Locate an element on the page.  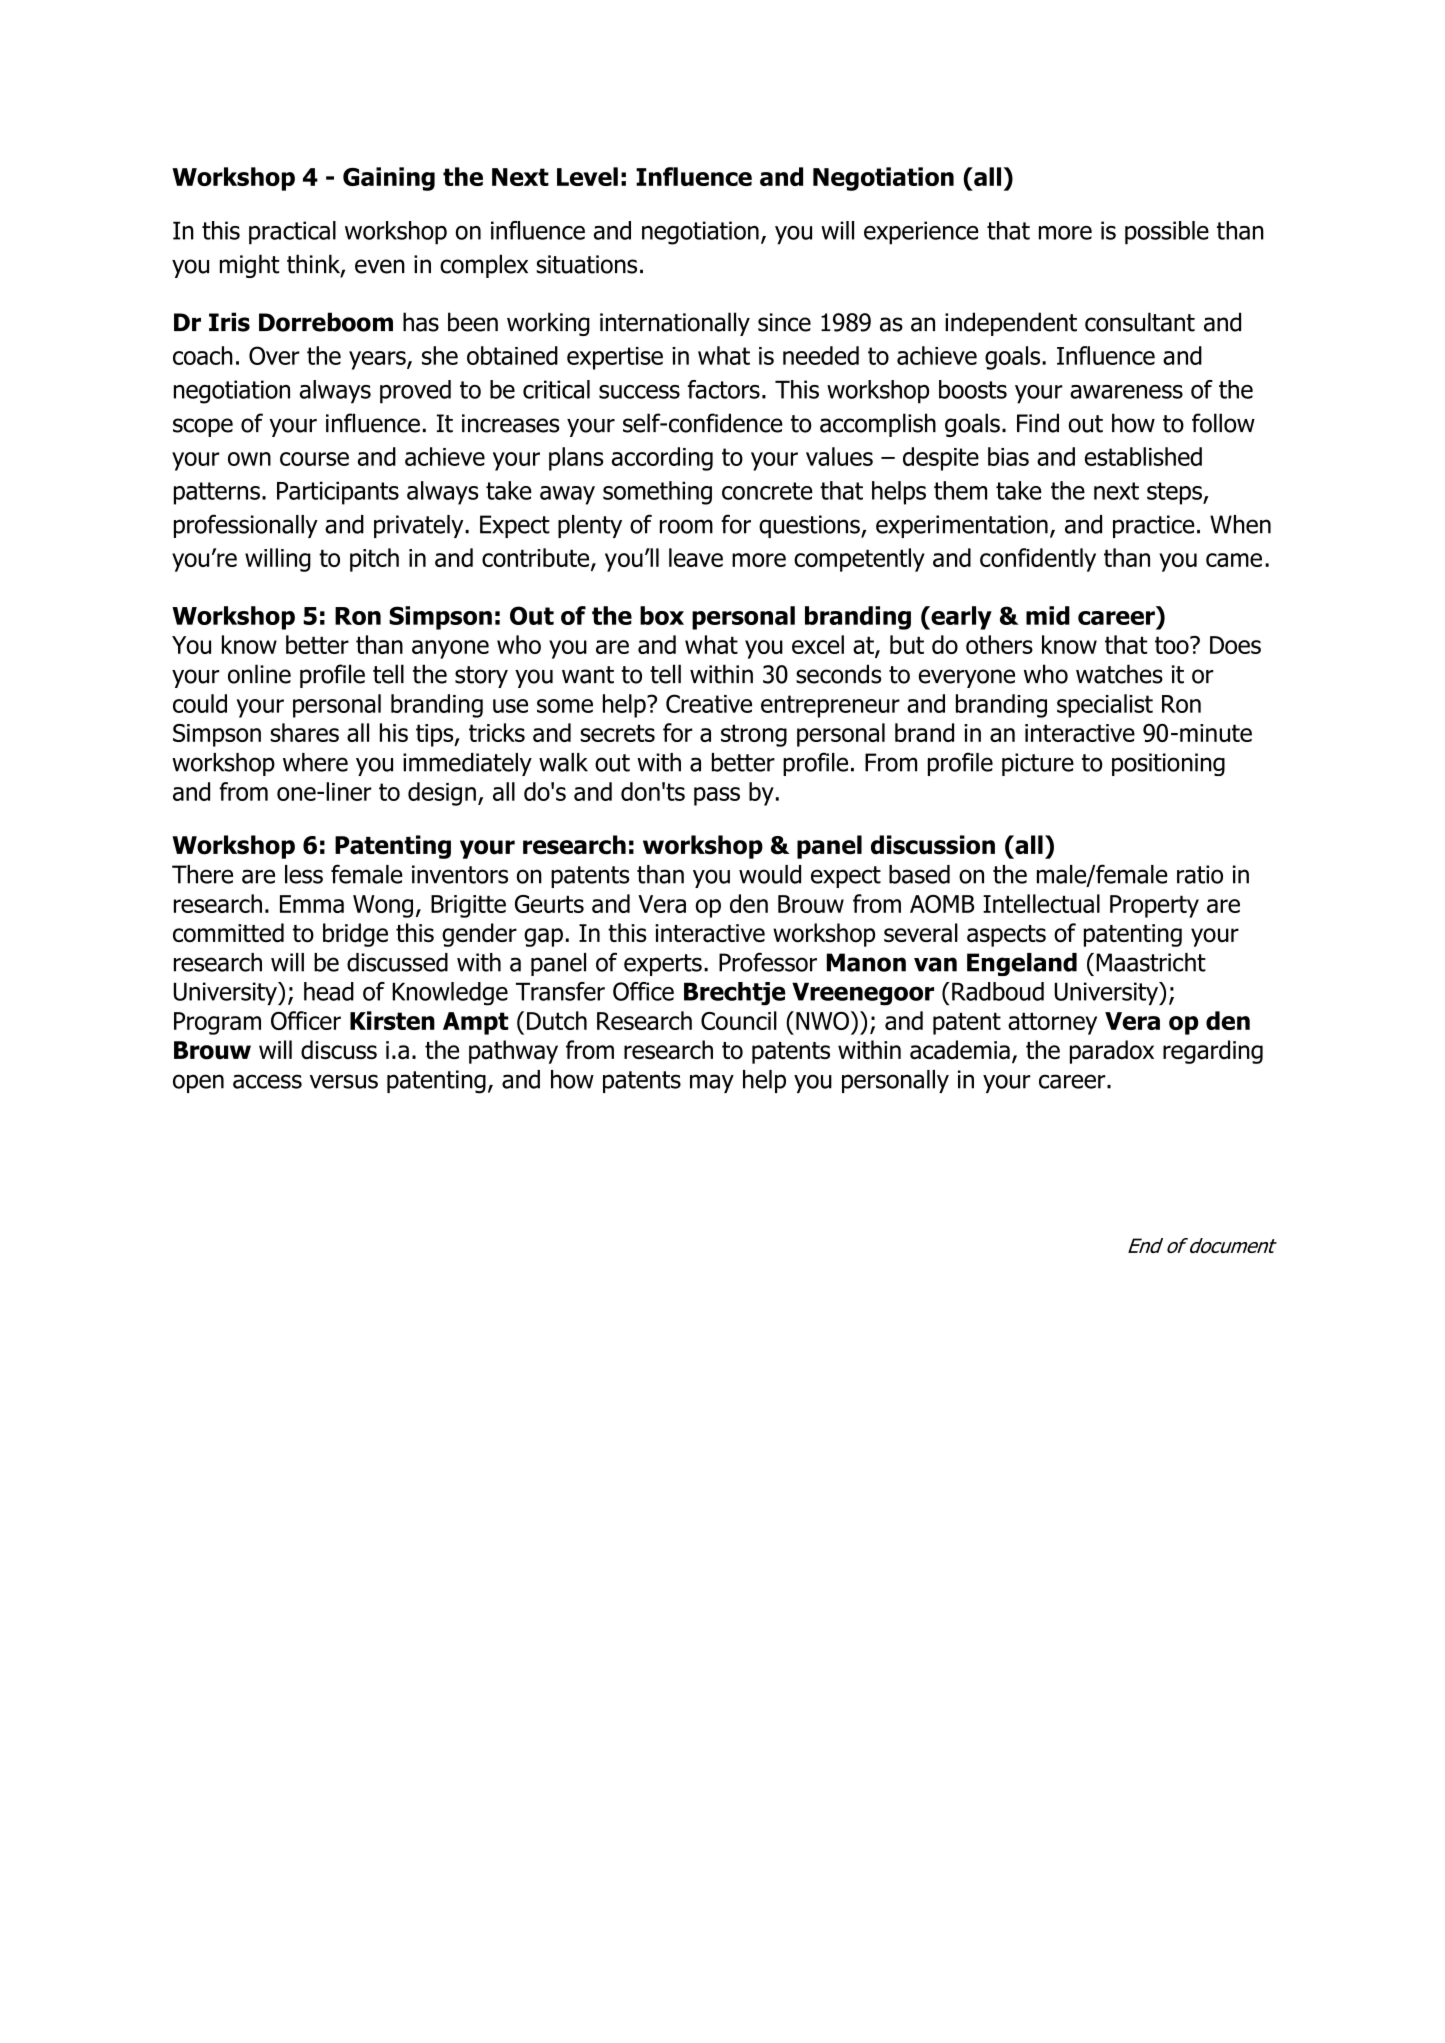
may is located at coordinates (712, 1083).
